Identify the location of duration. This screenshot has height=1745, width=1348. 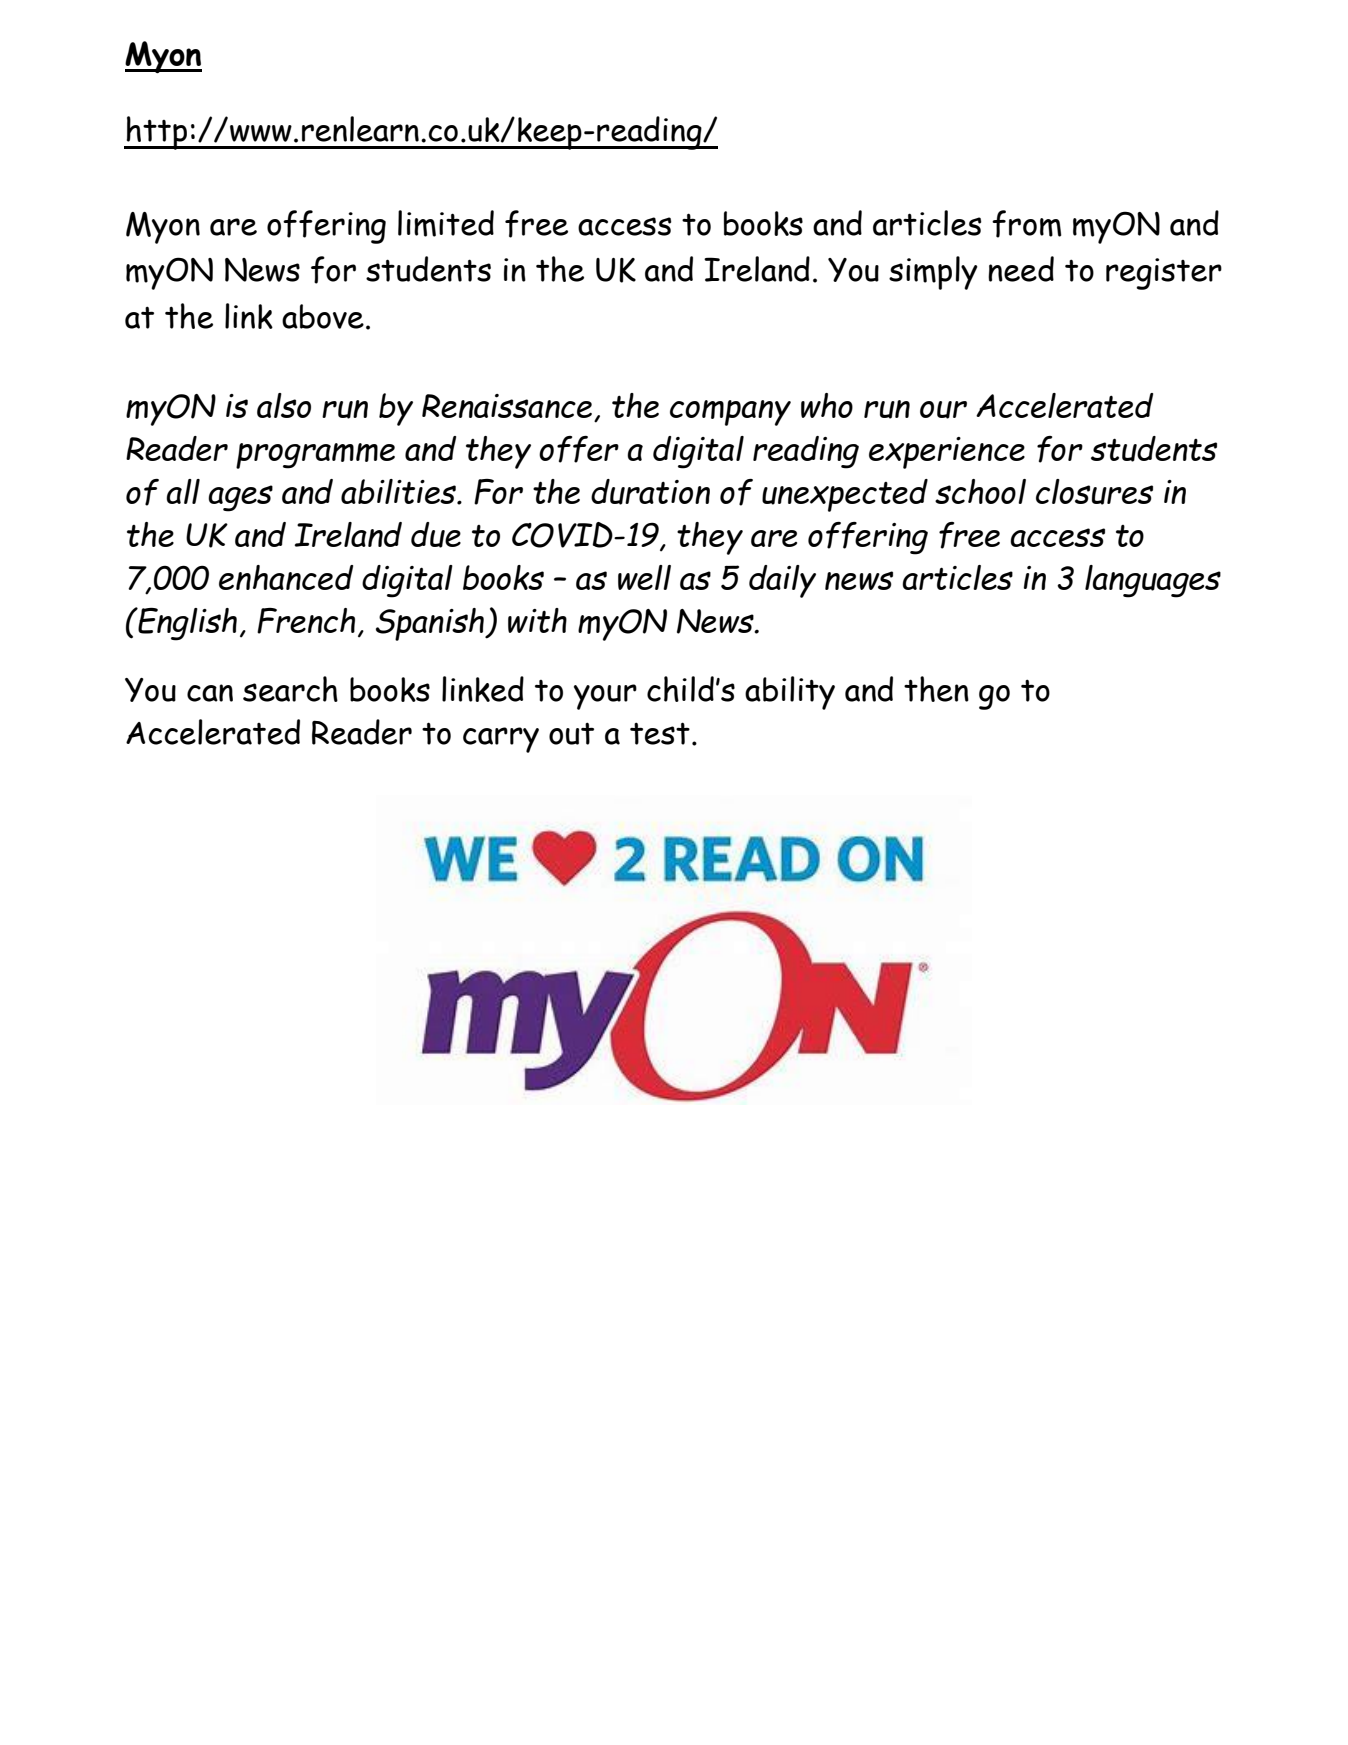
(650, 492).
